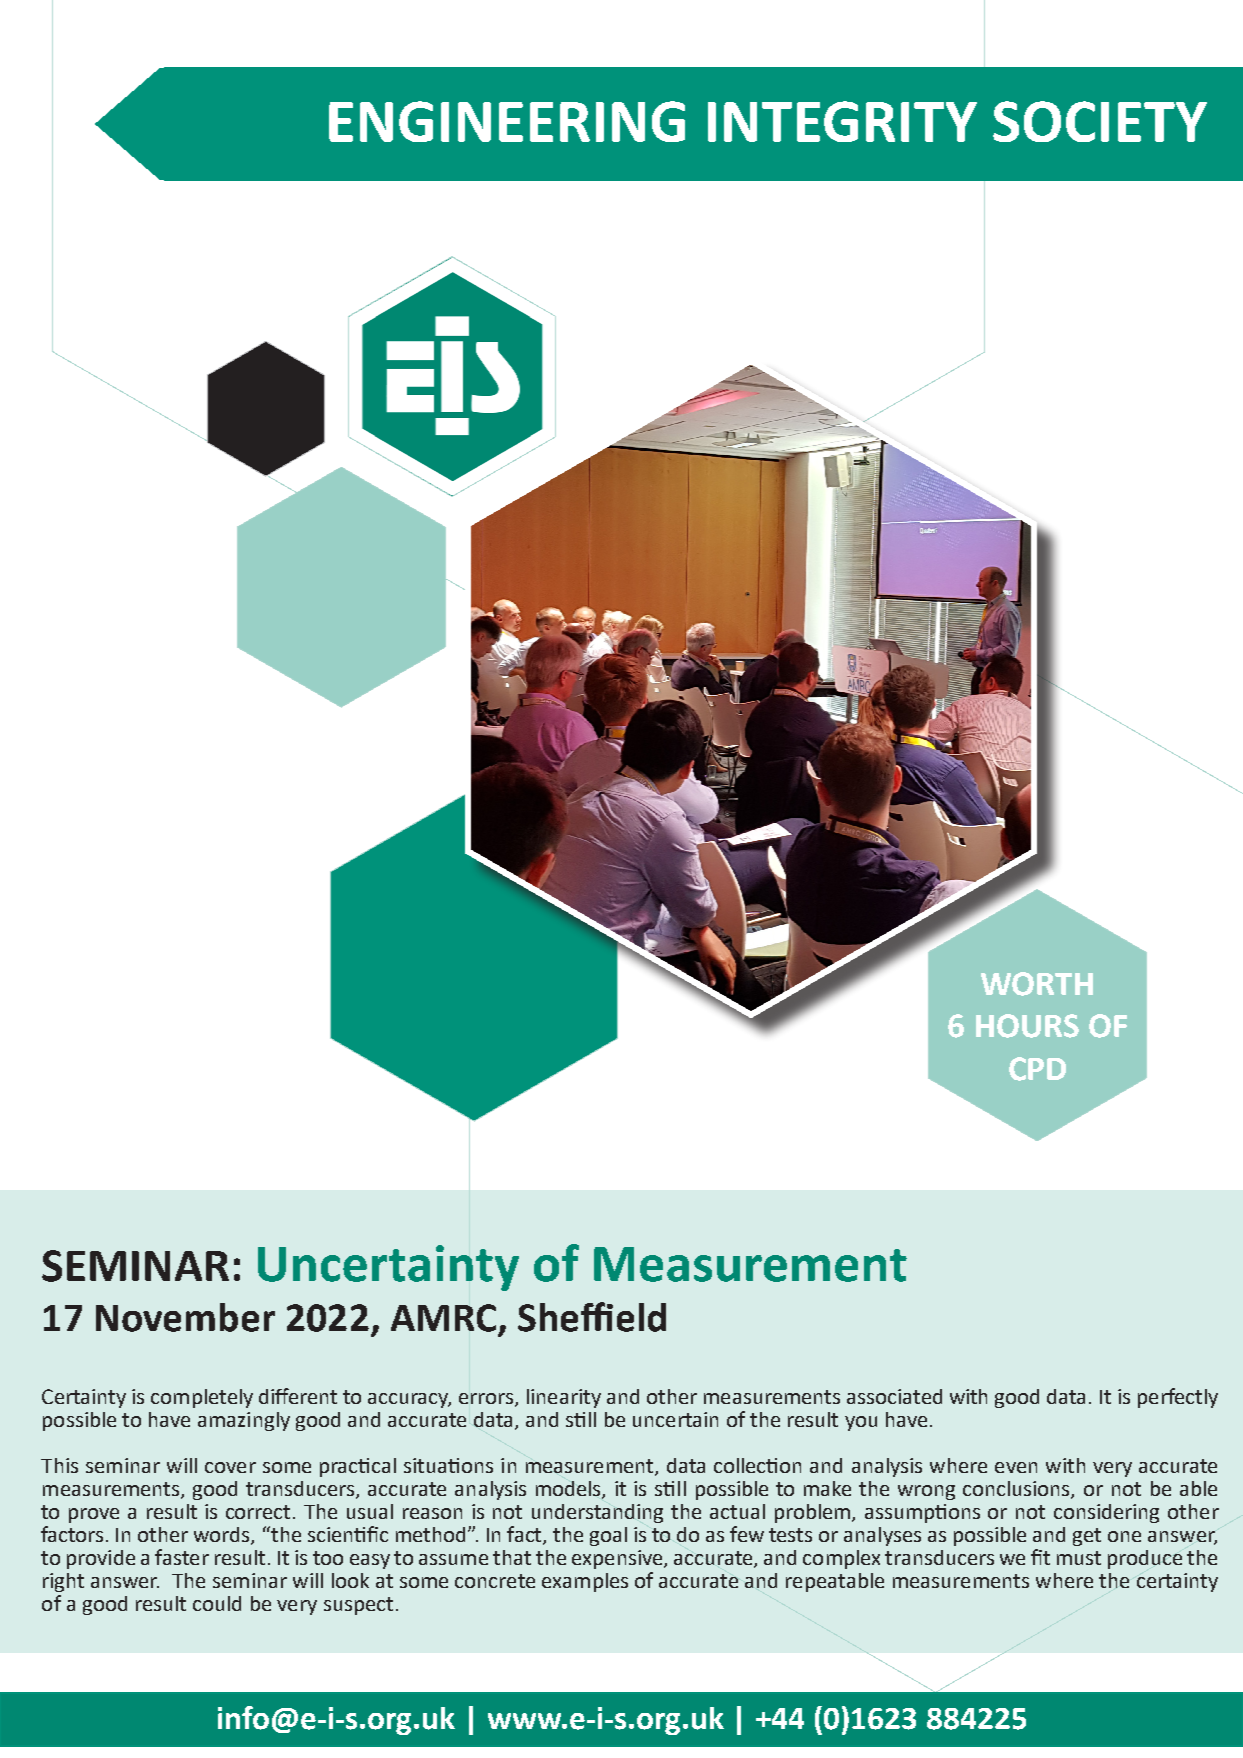  I want to click on fit, so click(1040, 1557).
